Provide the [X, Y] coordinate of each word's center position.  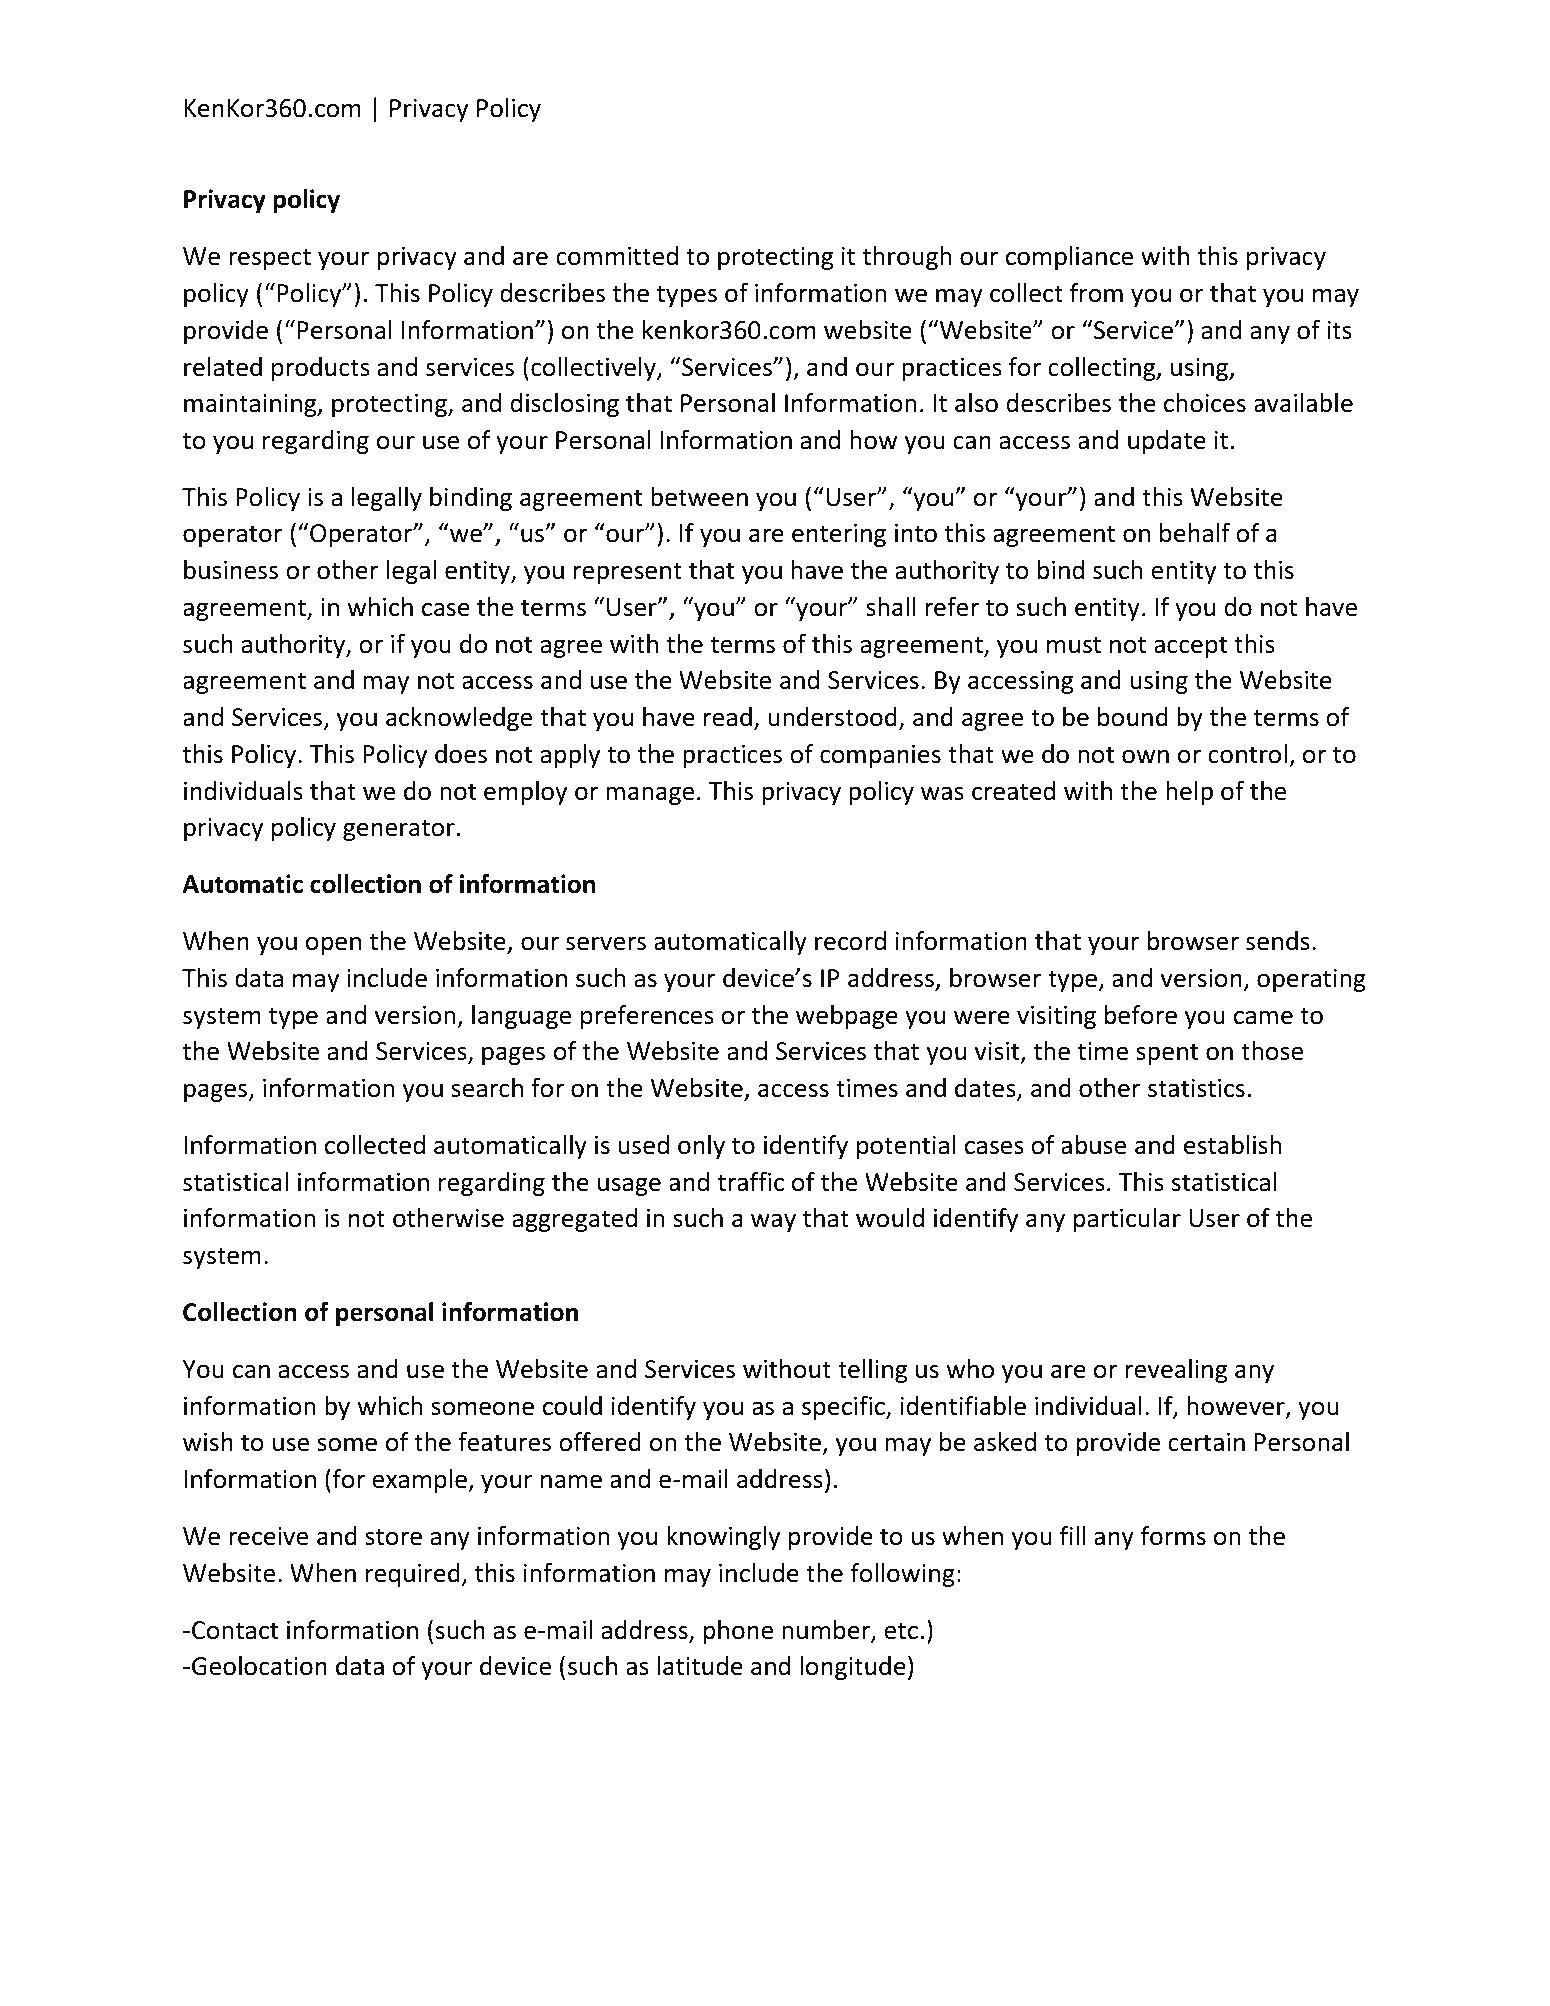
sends [1278, 941]
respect [270, 259]
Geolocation [259, 1666]
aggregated [574, 1220]
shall [890, 607]
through [906, 258]
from [1096, 293]
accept [1190, 647]
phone [738, 1632]
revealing [1176, 1371]
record [850, 941]
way [773, 1222]
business [231, 570]
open [333, 945]
